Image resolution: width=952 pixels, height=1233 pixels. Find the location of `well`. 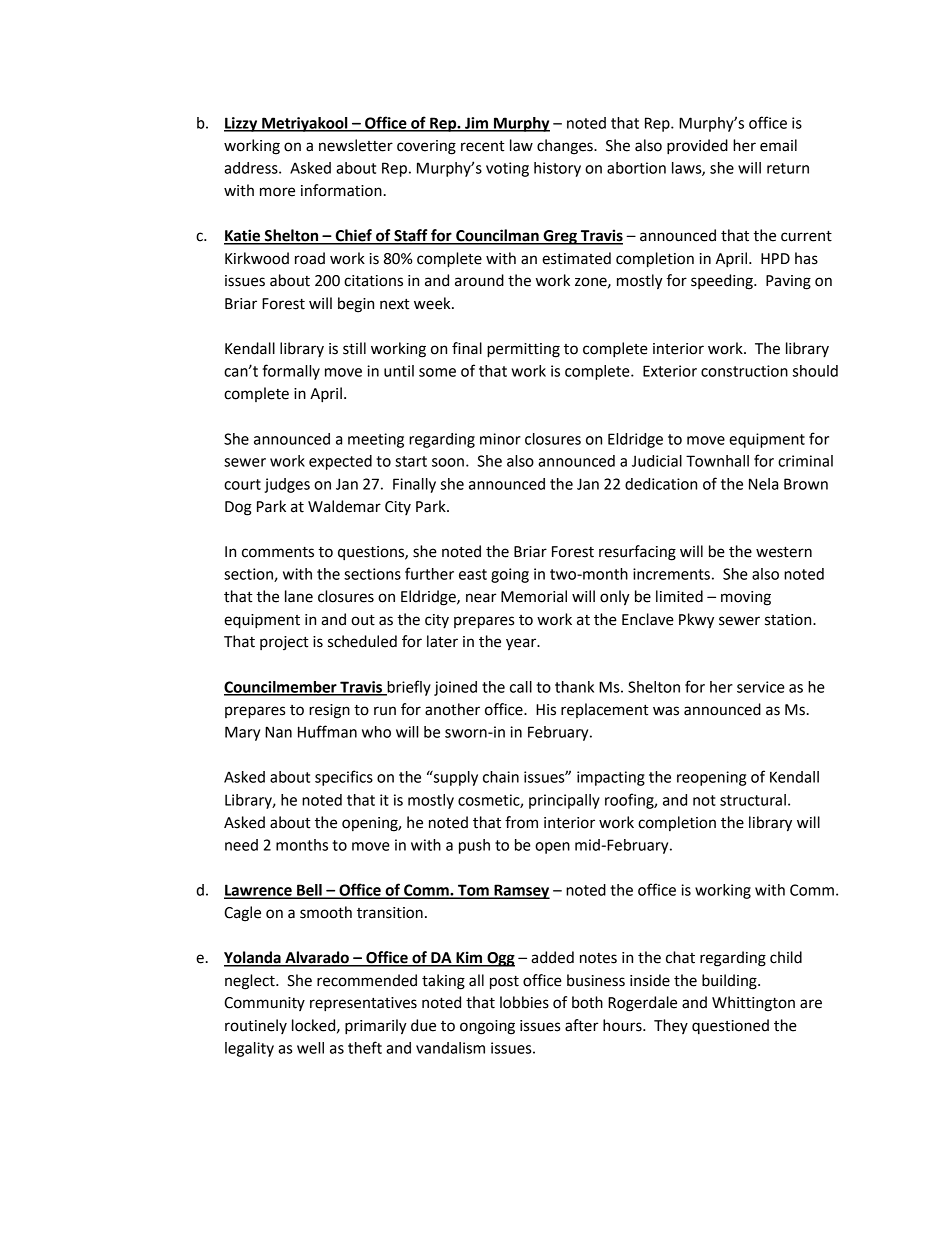

well is located at coordinates (310, 1048).
